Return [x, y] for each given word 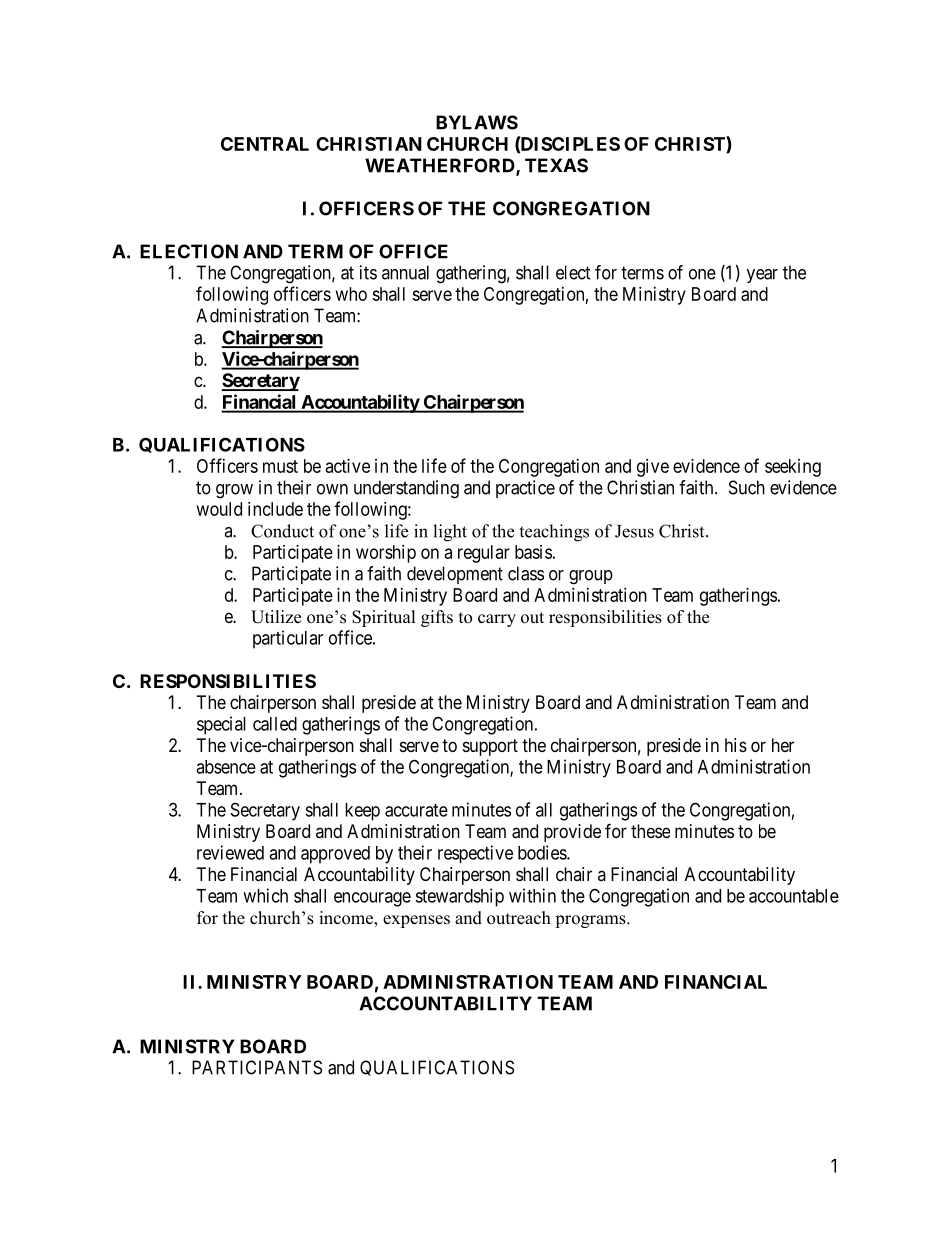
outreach [519, 918]
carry [497, 620]
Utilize [276, 617]
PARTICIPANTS [257, 1067]
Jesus [634, 531]
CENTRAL [265, 144]
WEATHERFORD [441, 166]
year [762, 276]
